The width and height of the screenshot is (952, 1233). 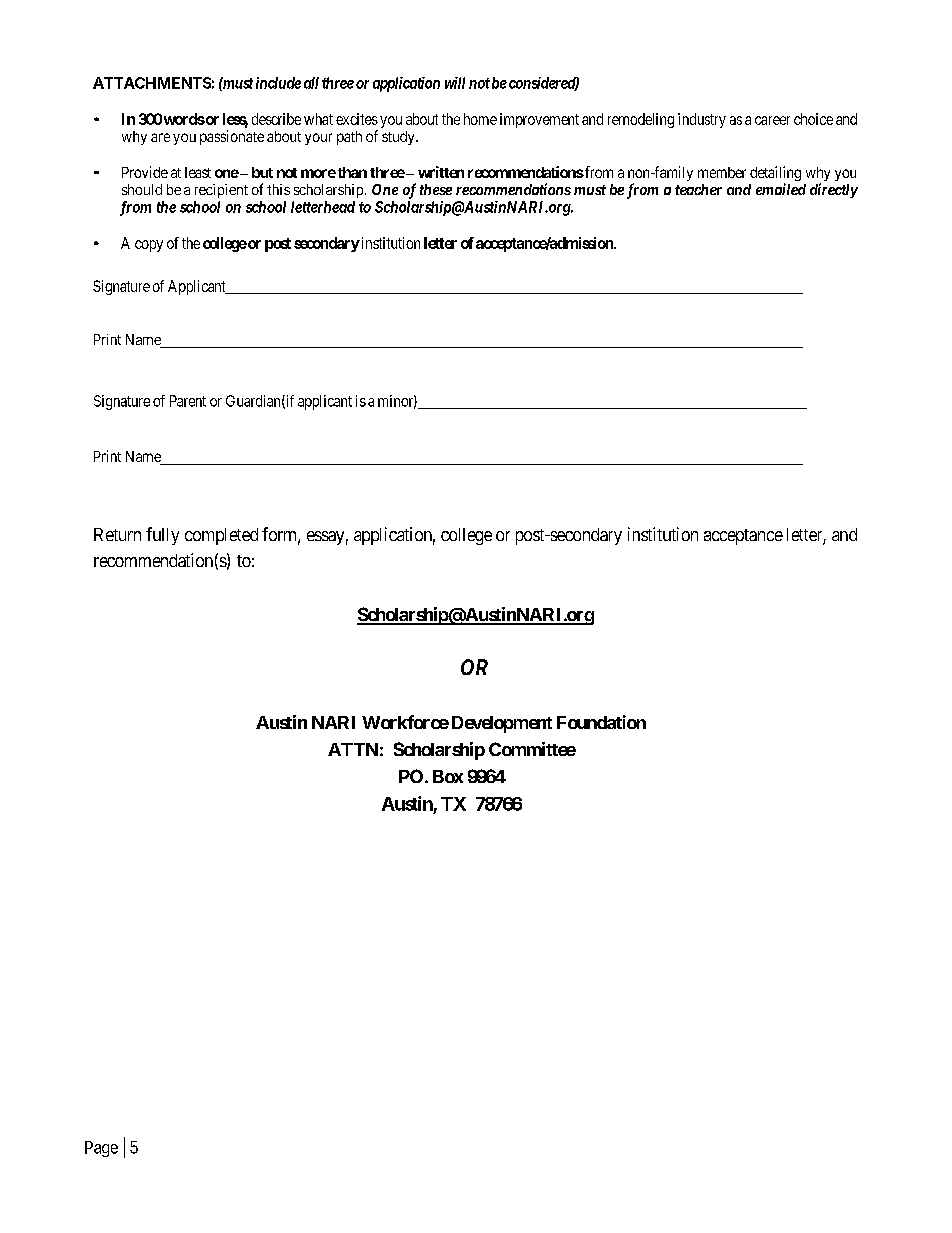 What do you see at coordinates (436, 189) in the screenshot?
I see `these` at bounding box center [436, 189].
